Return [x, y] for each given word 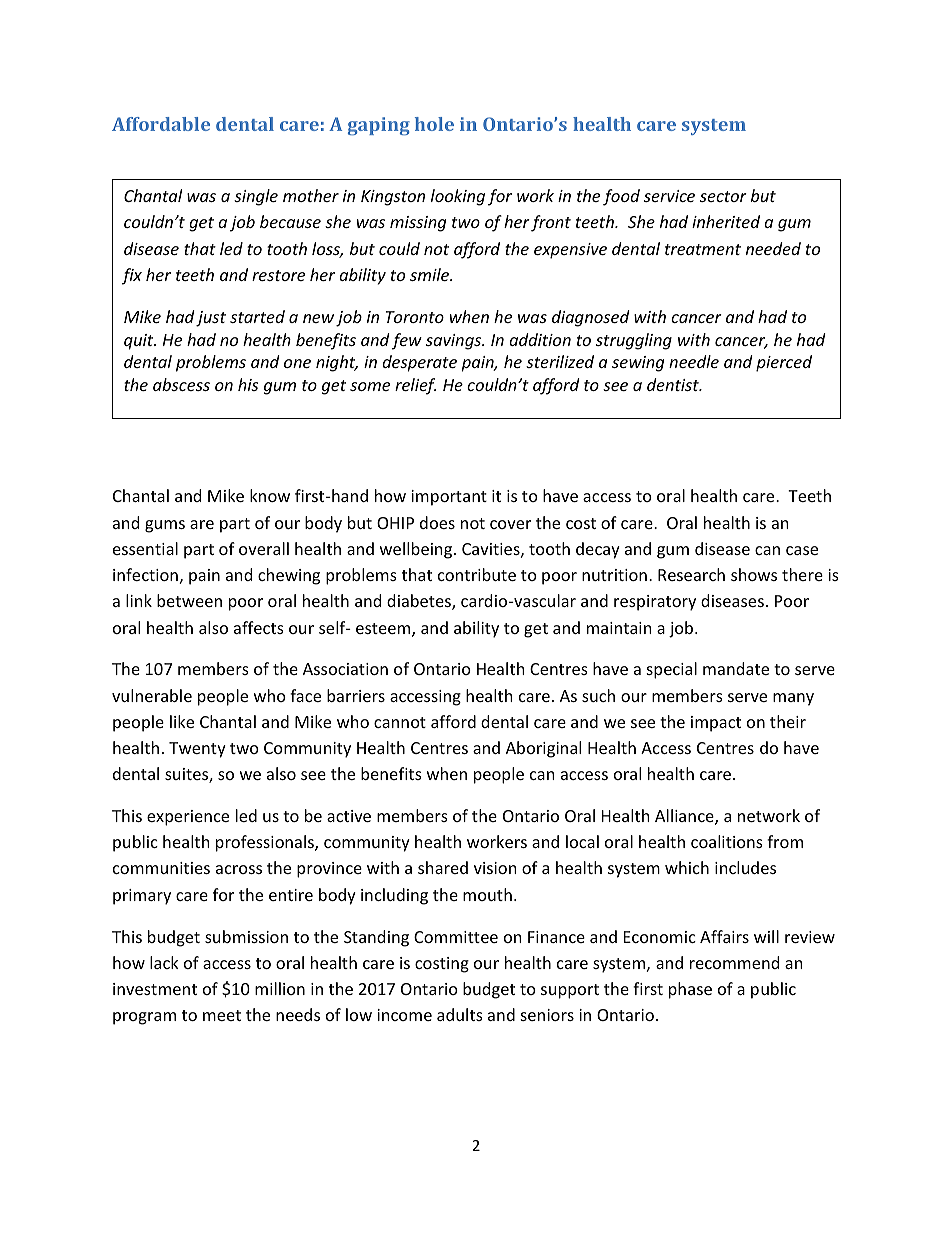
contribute [477, 574]
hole [434, 124]
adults [460, 1014]
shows [754, 574]
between [189, 600]
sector [723, 196]
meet [222, 1015]
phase [690, 990]
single [256, 197]
